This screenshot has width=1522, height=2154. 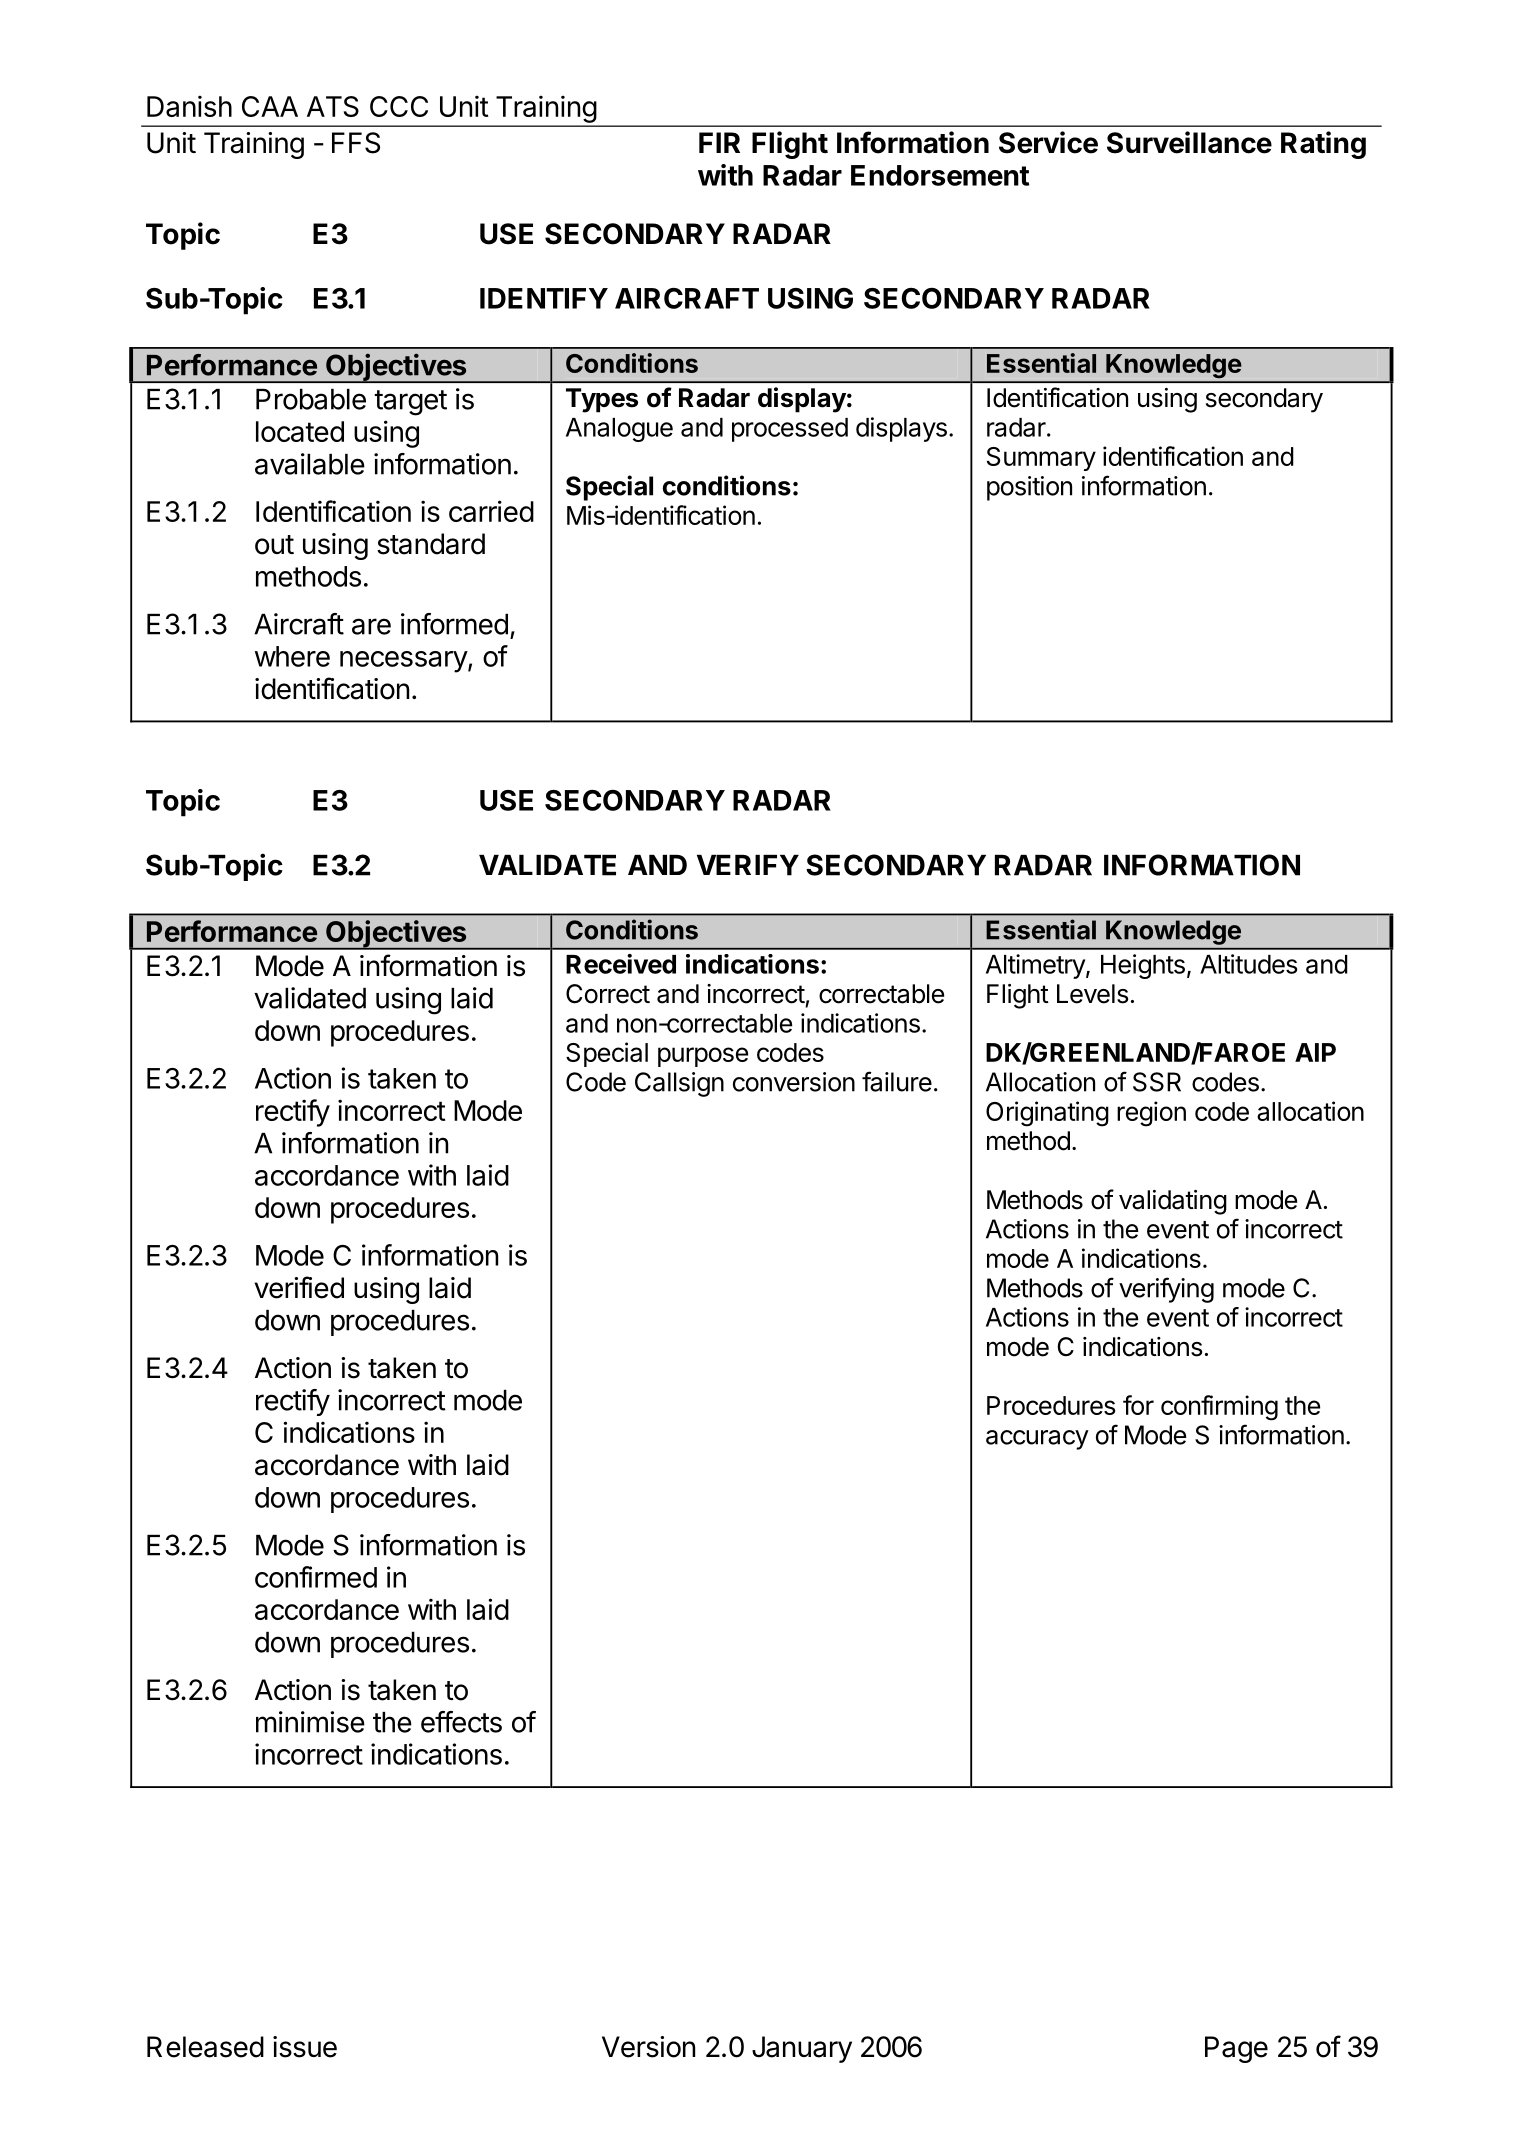 What do you see at coordinates (299, 1287) in the screenshot?
I see `verified` at bounding box center [299, 1287].
